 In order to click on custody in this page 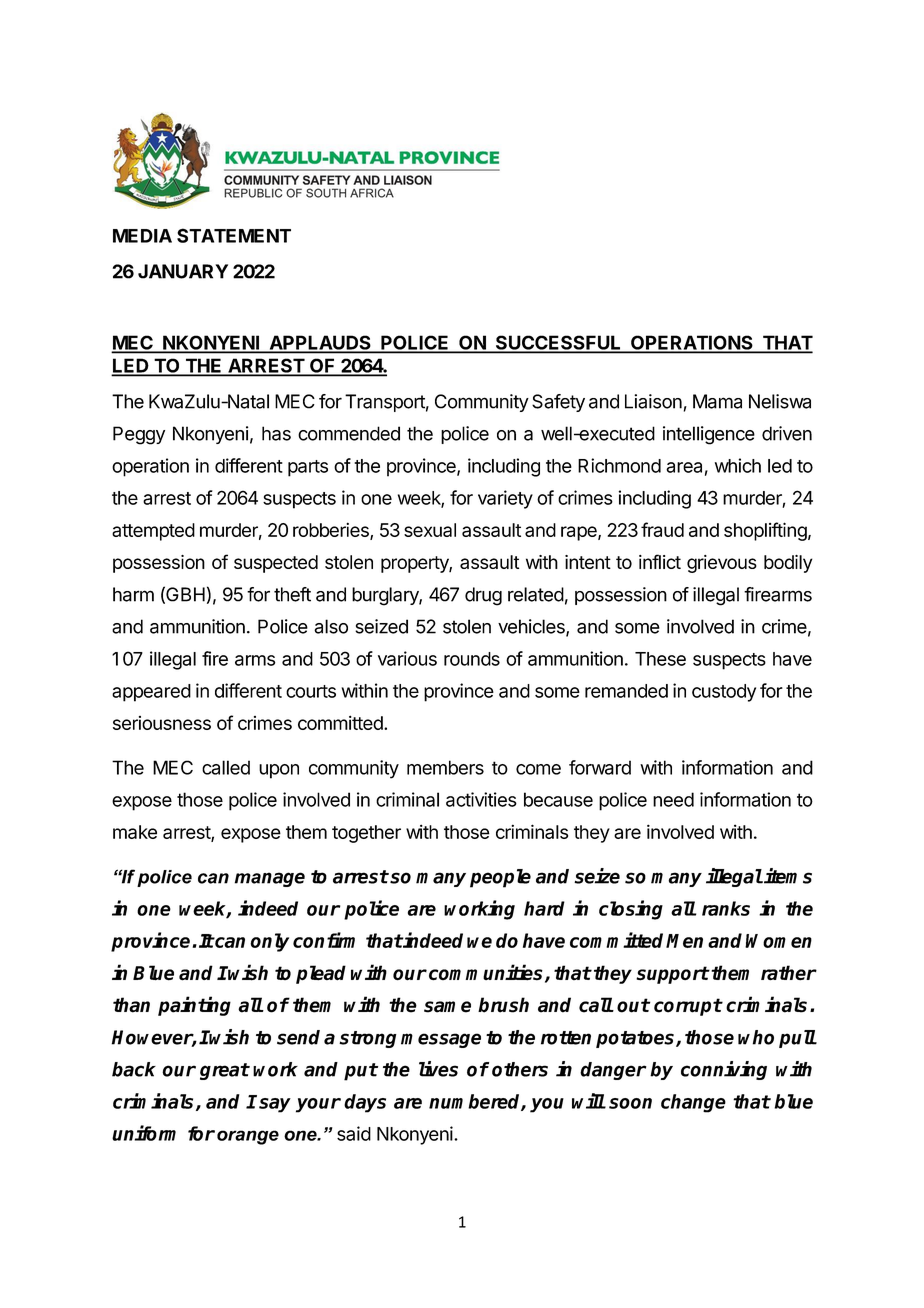, I will do `click(724, 693)`.
